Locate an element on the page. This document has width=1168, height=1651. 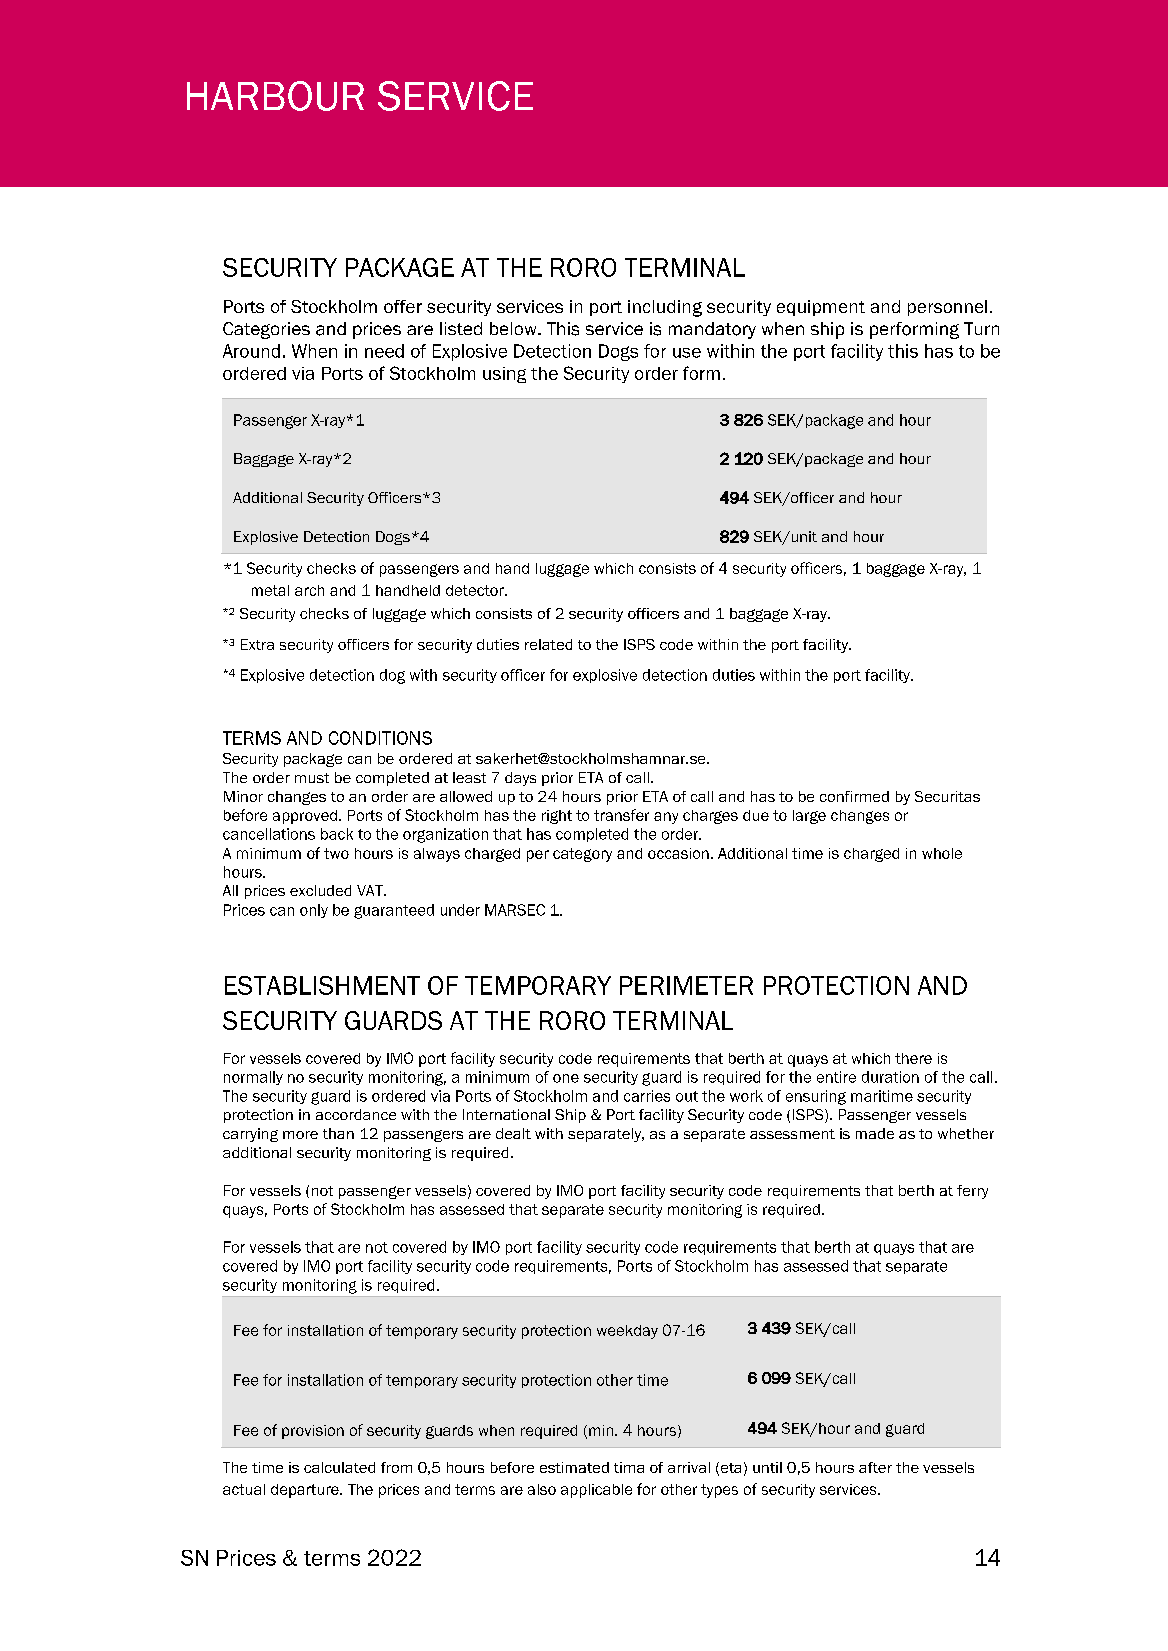
category is located at coordinates (582, 855).
